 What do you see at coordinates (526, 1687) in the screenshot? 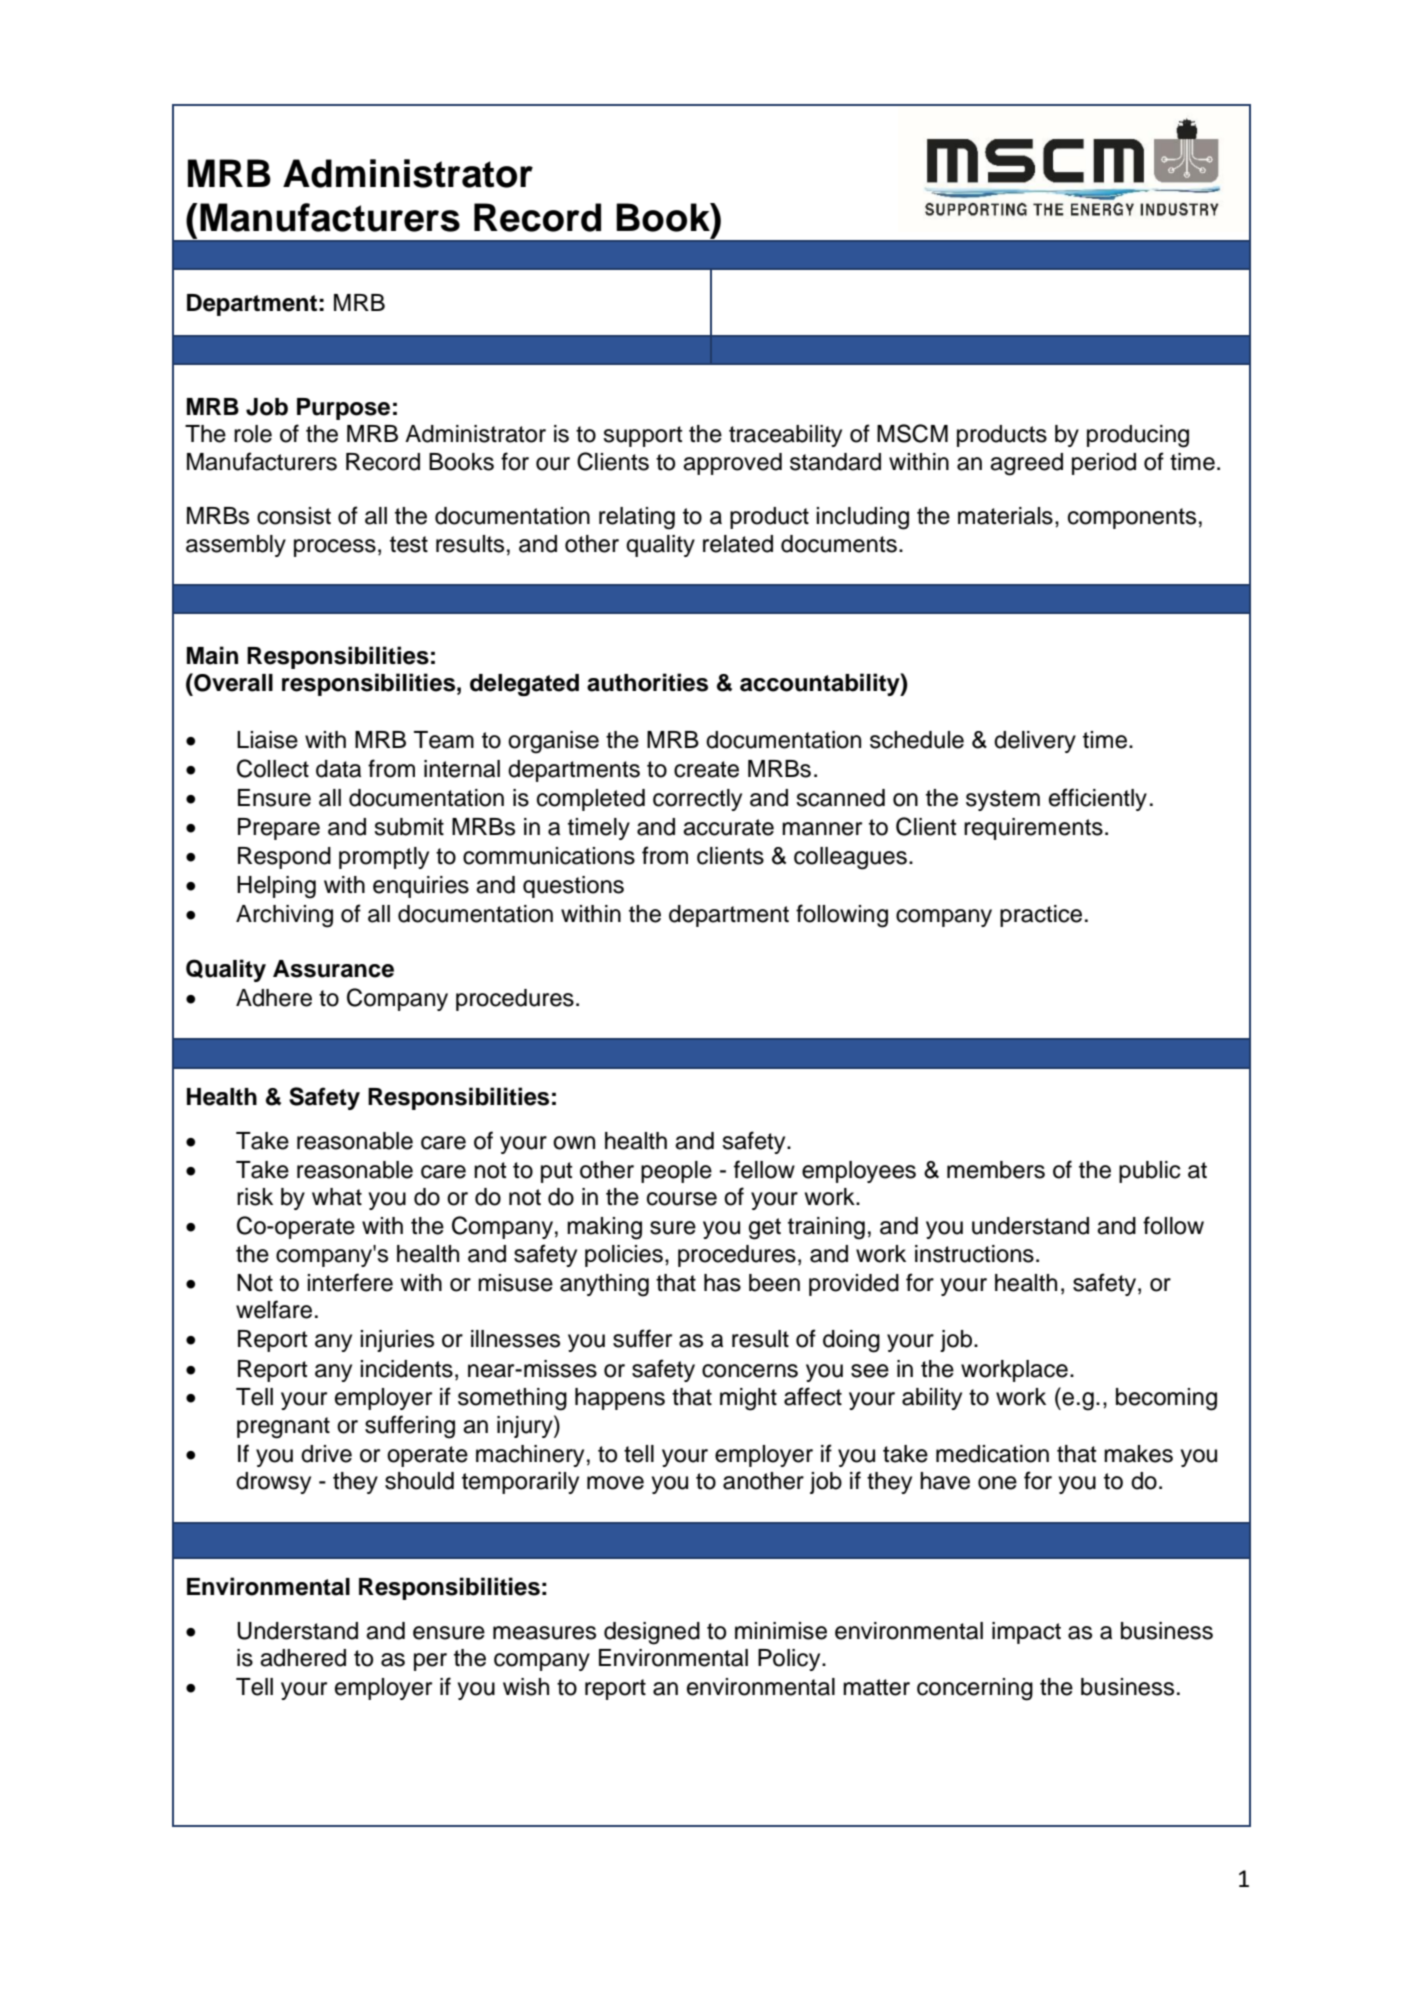
I see `wish` at bounding box center [526, 1687].
